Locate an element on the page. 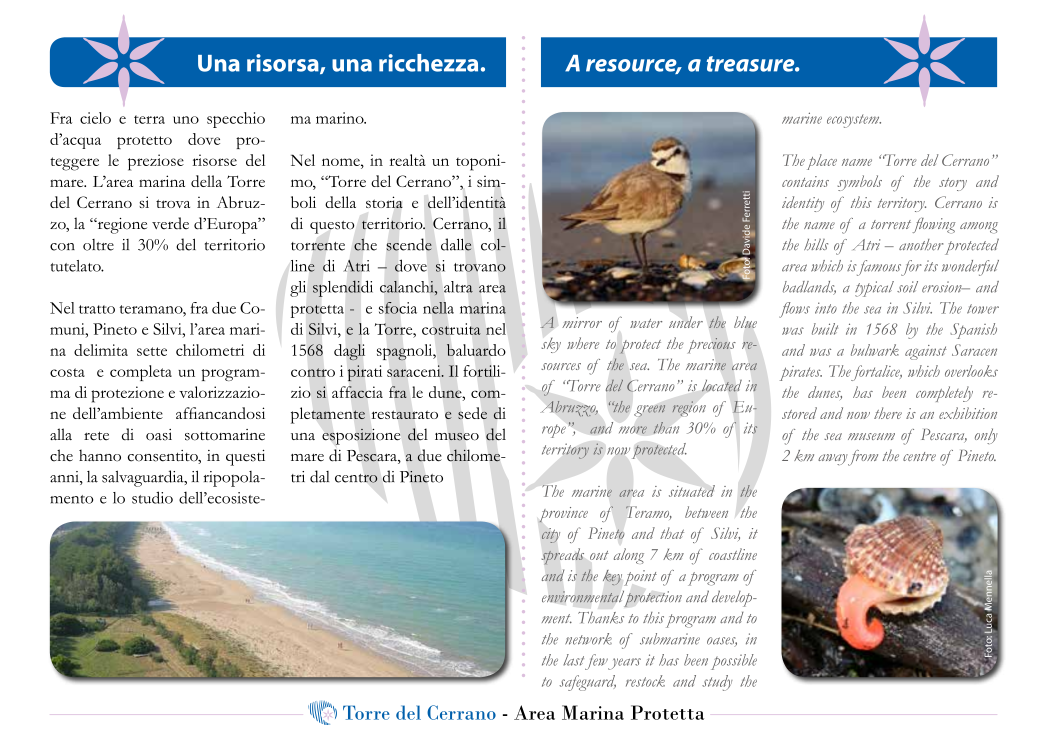 The image size is (1047, 740). sky is located at coordinates (551, 345).
